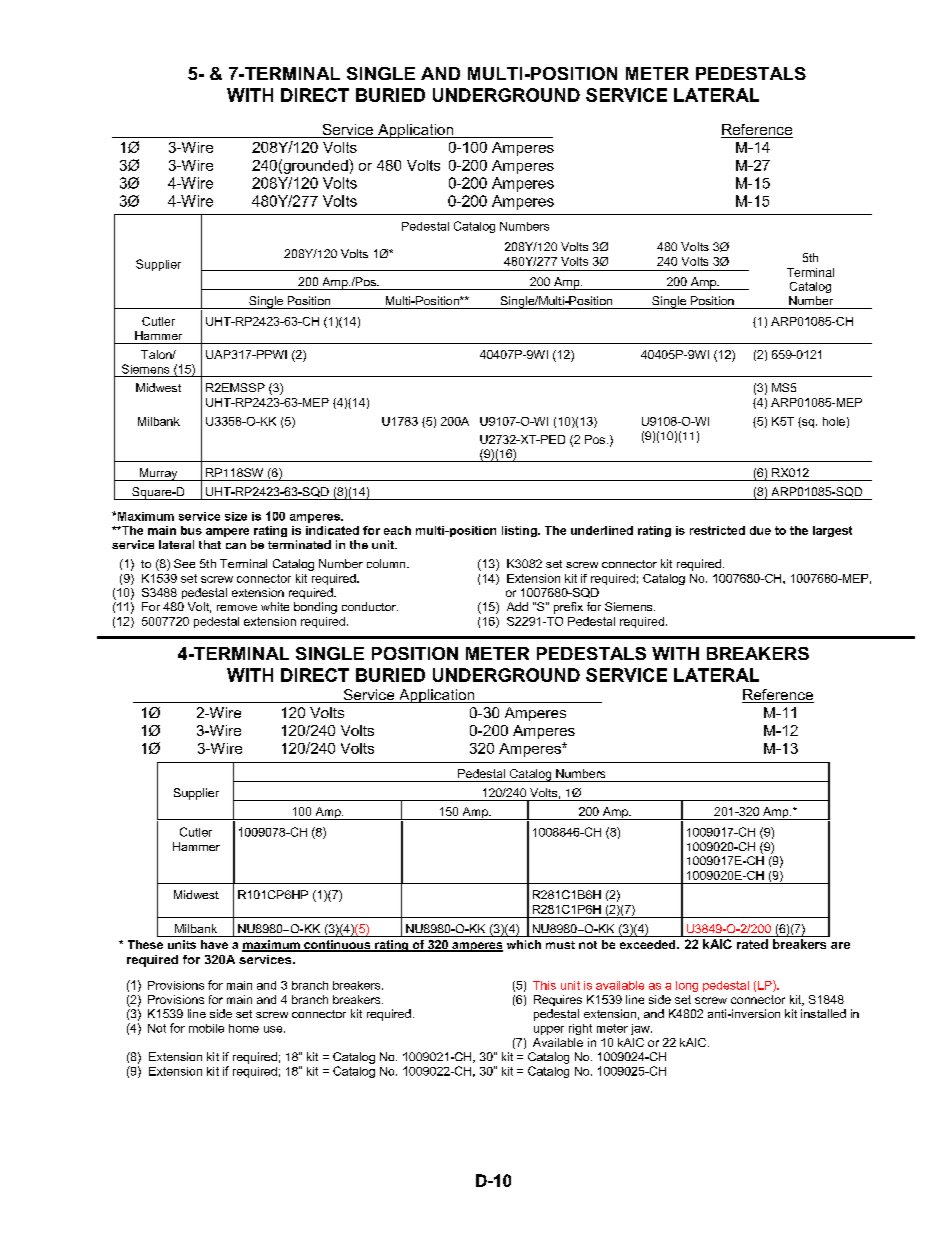  I want to click on listing, so click(520, 531).
